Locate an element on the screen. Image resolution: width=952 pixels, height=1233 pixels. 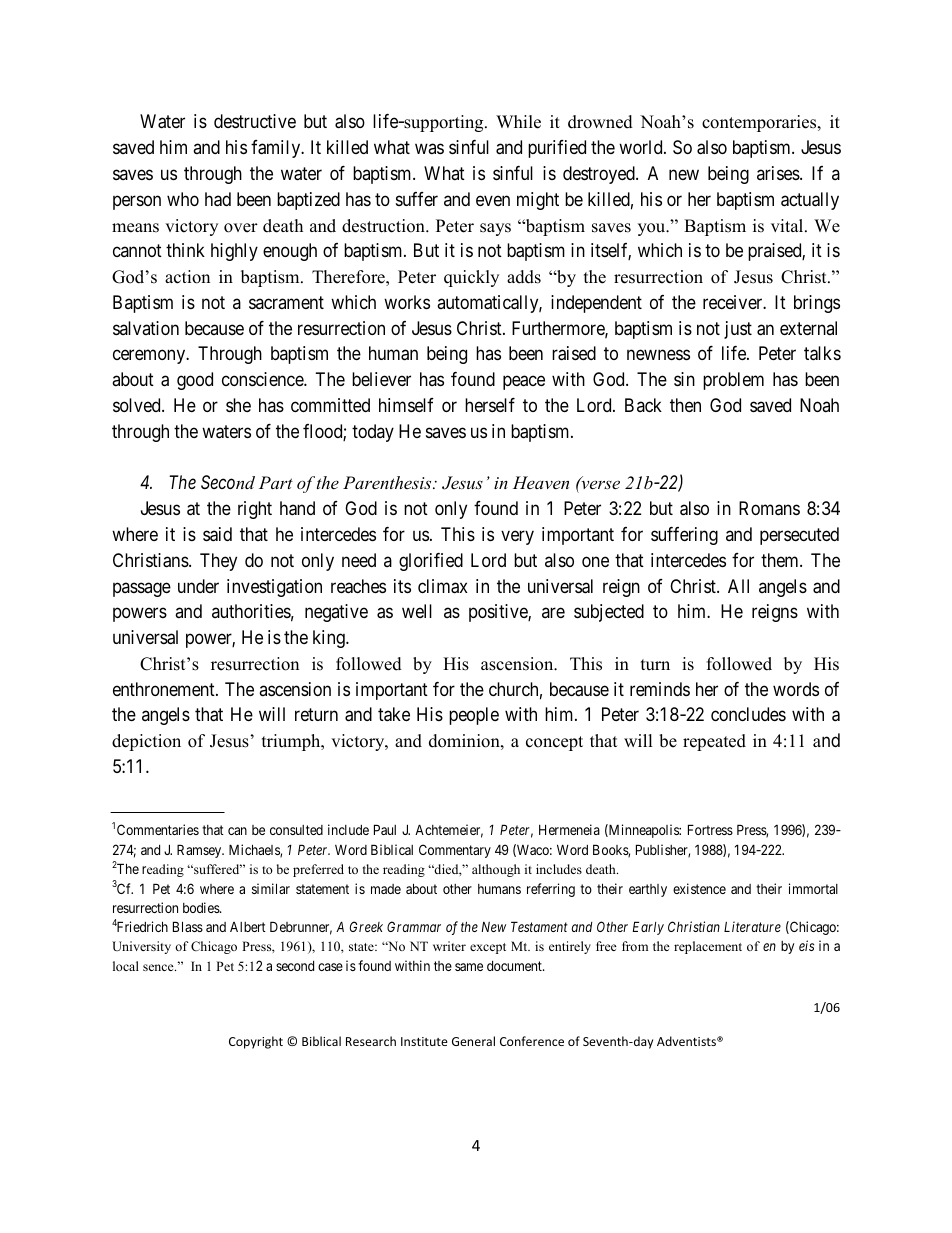
contemporaries is located at coordinates (760, 123).
